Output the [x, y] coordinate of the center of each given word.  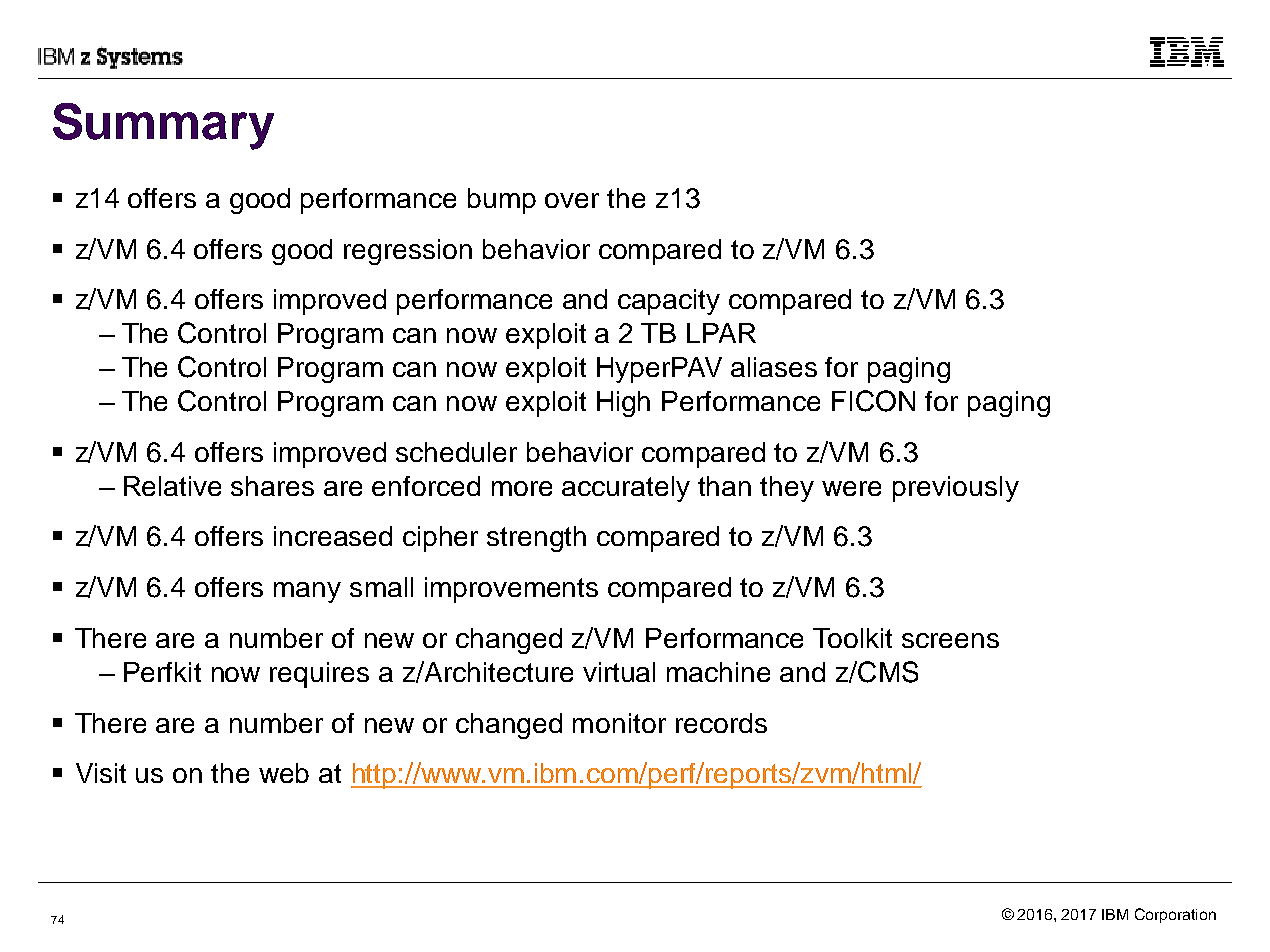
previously [956, 489]
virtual [619, 672]
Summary [163, 126]
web [284, 773]
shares [272, 486]
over [572, 200]
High [623, 404]
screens [950, 640]
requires [319, 675]
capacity [669, 302]
